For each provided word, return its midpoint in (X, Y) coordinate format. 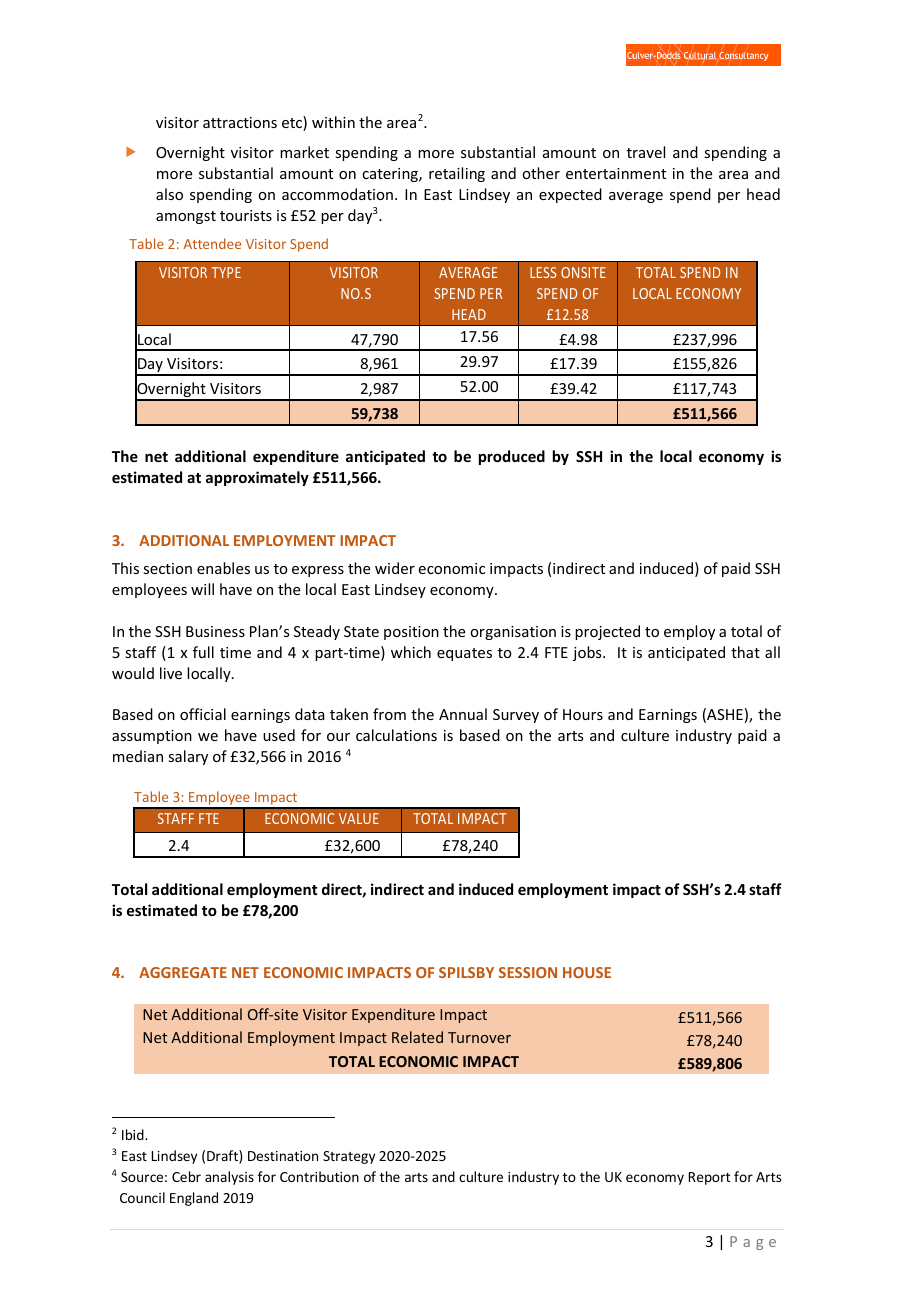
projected (607, 632)
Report (710, 1178)
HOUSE (587, 972)
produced (512, 457)
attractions (240, 122)
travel (646, 152)
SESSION (528, 972)
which (411, 652)
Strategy (349, 1157)
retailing (457, 174)
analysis (229, 1178)
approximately (257, 478)
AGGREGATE (183, 972)
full (203, 652)
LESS (543, 272)
